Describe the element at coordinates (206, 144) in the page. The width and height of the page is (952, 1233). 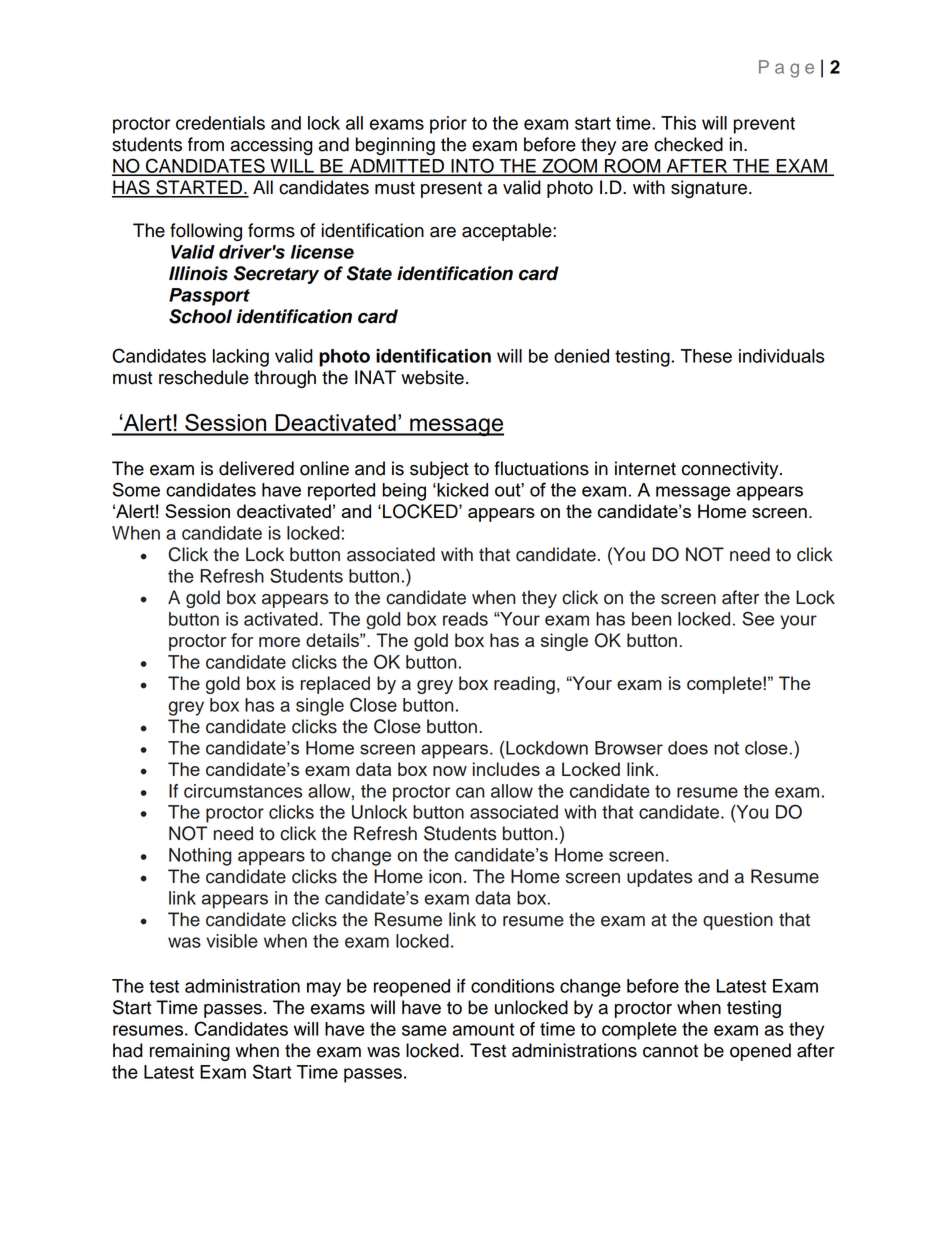
I see `from` at that location.
